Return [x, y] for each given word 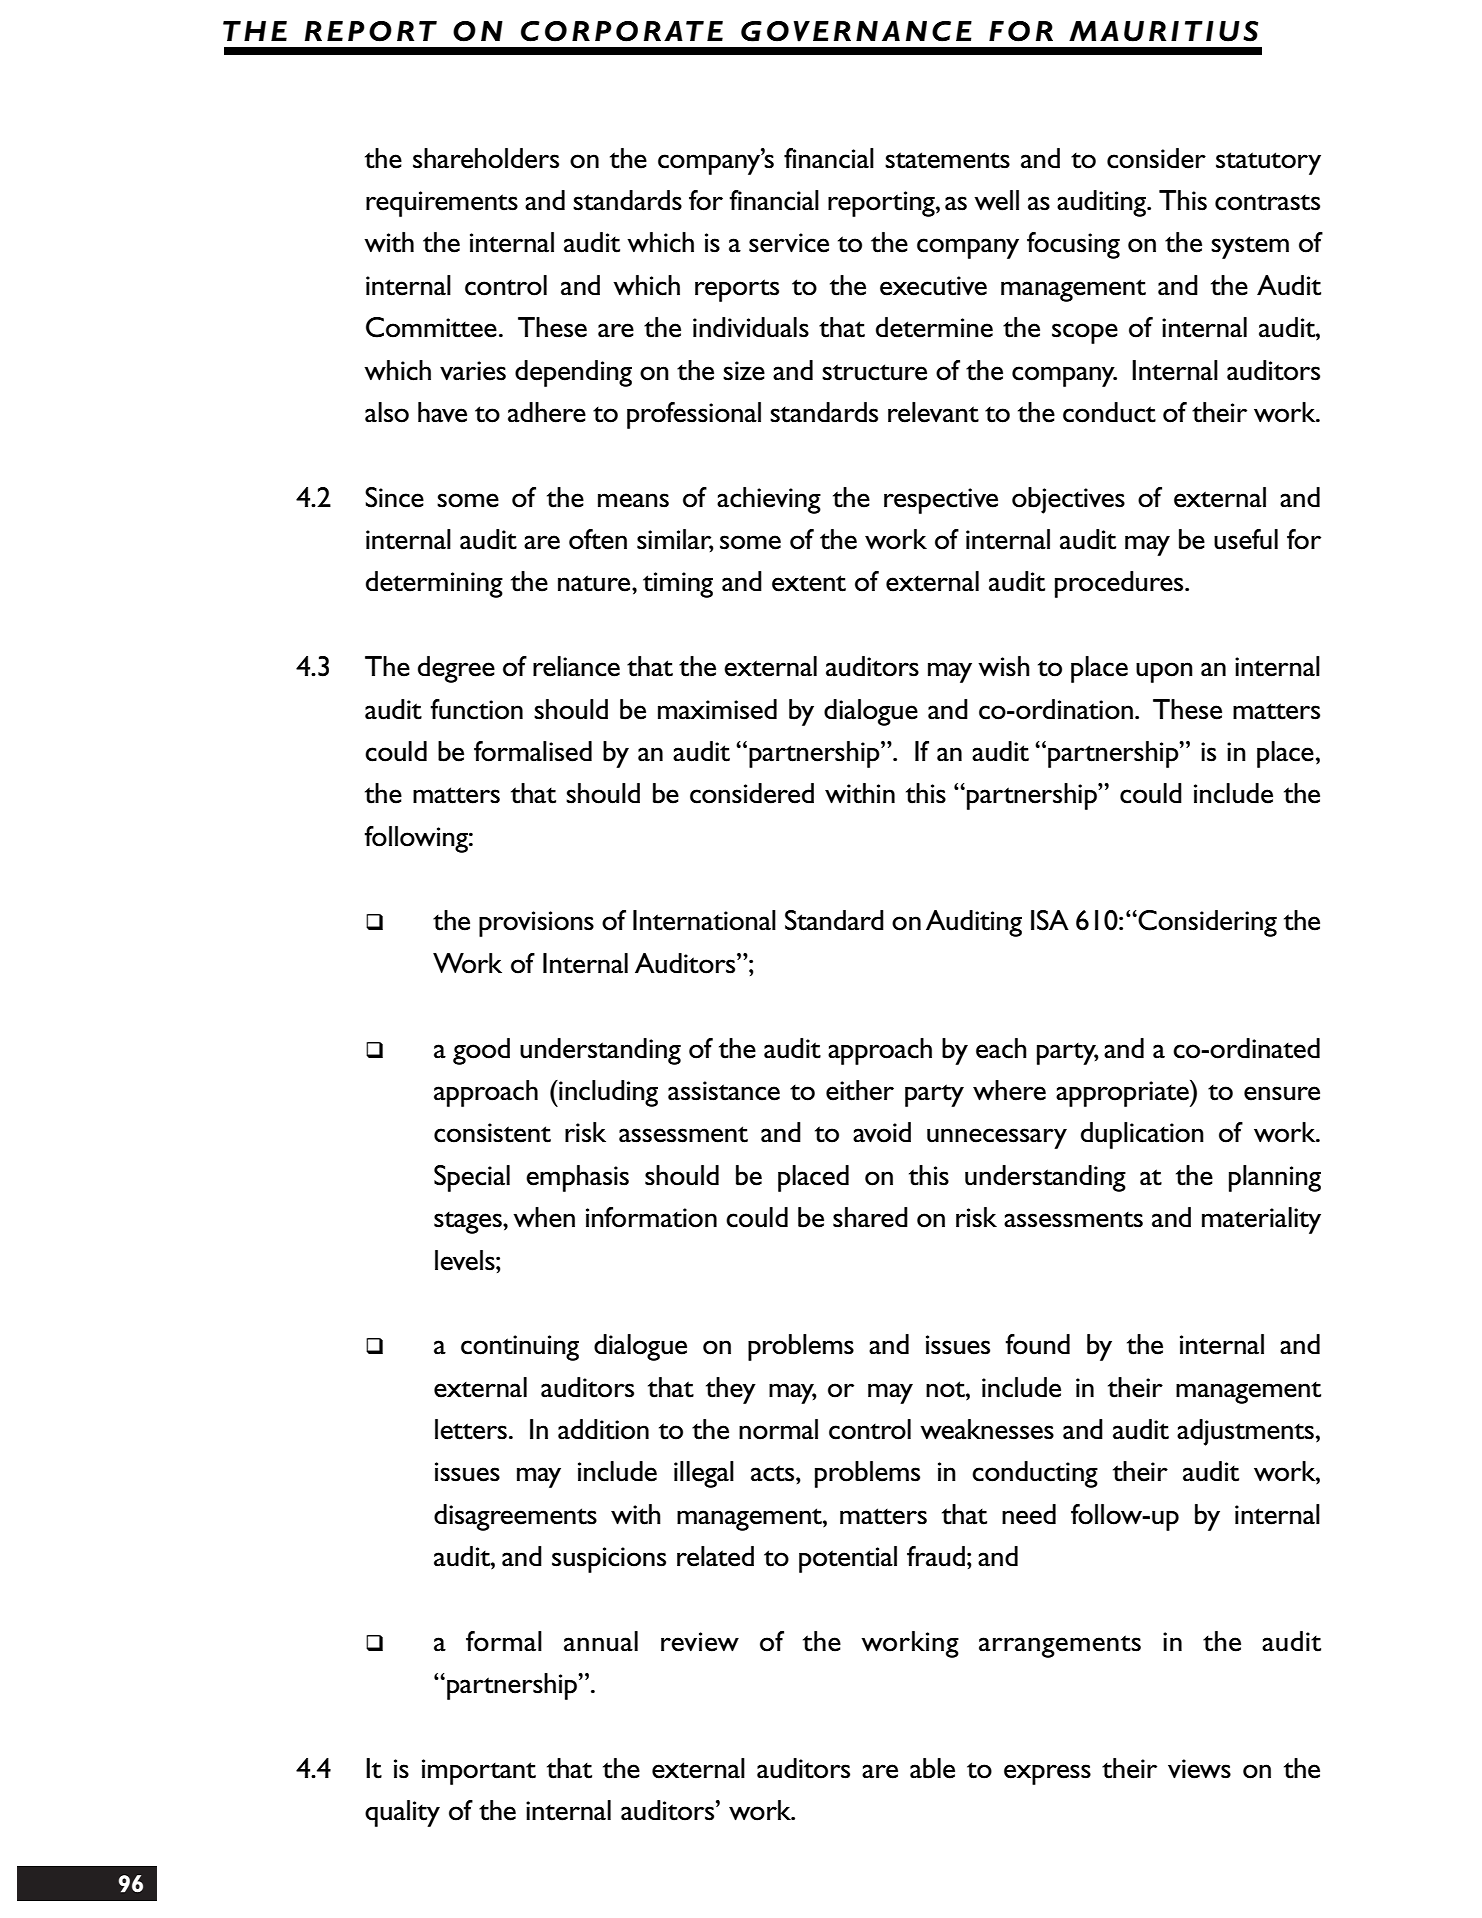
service [789, 243]
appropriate [1123, 1093]
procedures [1120, 584]
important [479, 1772]
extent [809, 583]
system [1250, 247]
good [481, 1051]
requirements [442, 204]
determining [434, 584]
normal [778, 1429]
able [932, 1768]
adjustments [1245, 1432]
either [860, 1090]
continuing [520, 1348]
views [1199, 1769]
